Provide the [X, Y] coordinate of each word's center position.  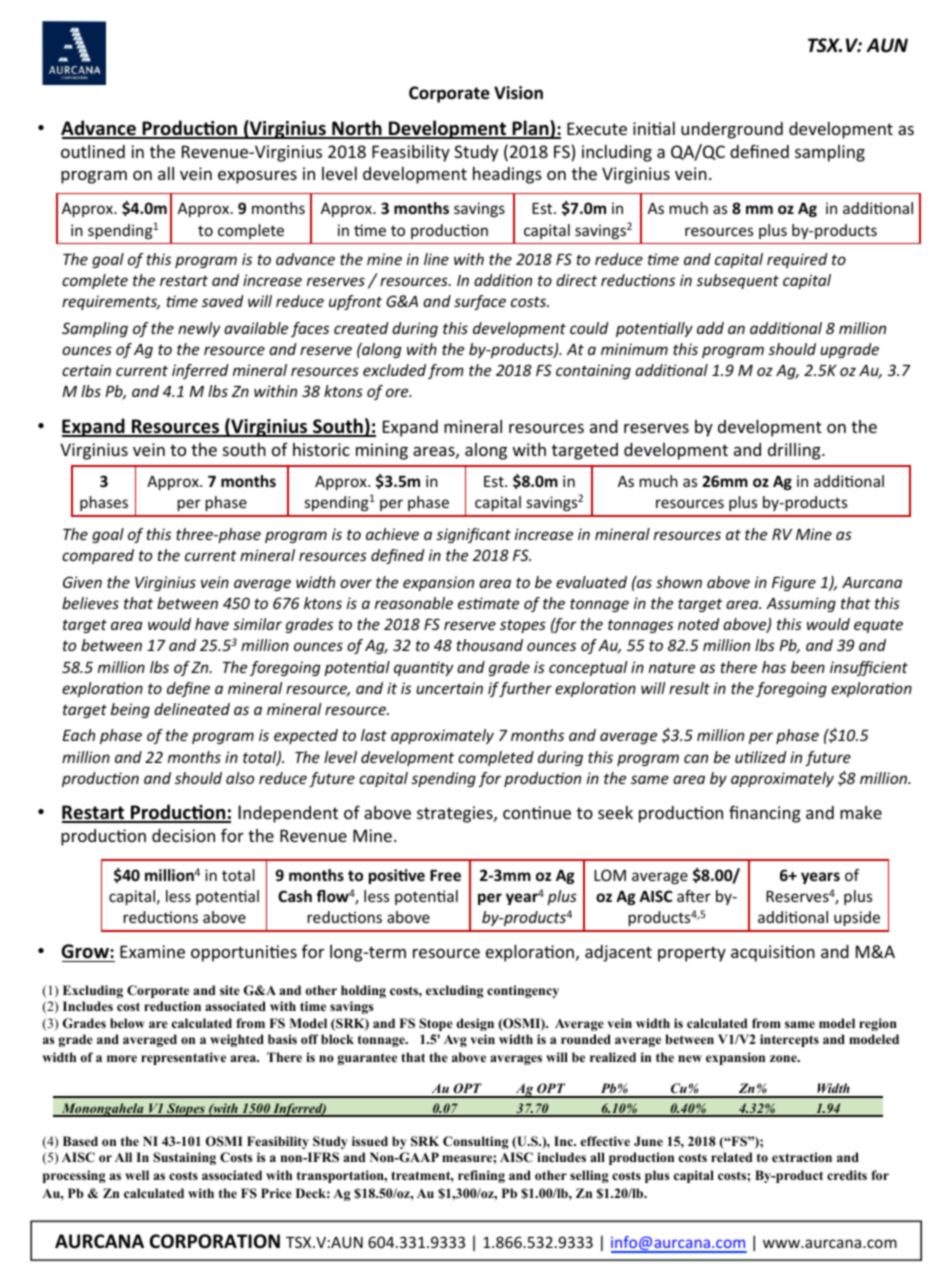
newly [199, 329]
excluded [394, 370]
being [130, 710]
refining [481, 1176]
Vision [518, 92]
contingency [523, 991]
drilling [795, 451]
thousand [489, 645]
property [692, 954]
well [137, 1175]
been [808, 667]
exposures [257, 177]
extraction [802, 1157]
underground [732, 130]
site [230, 990]
